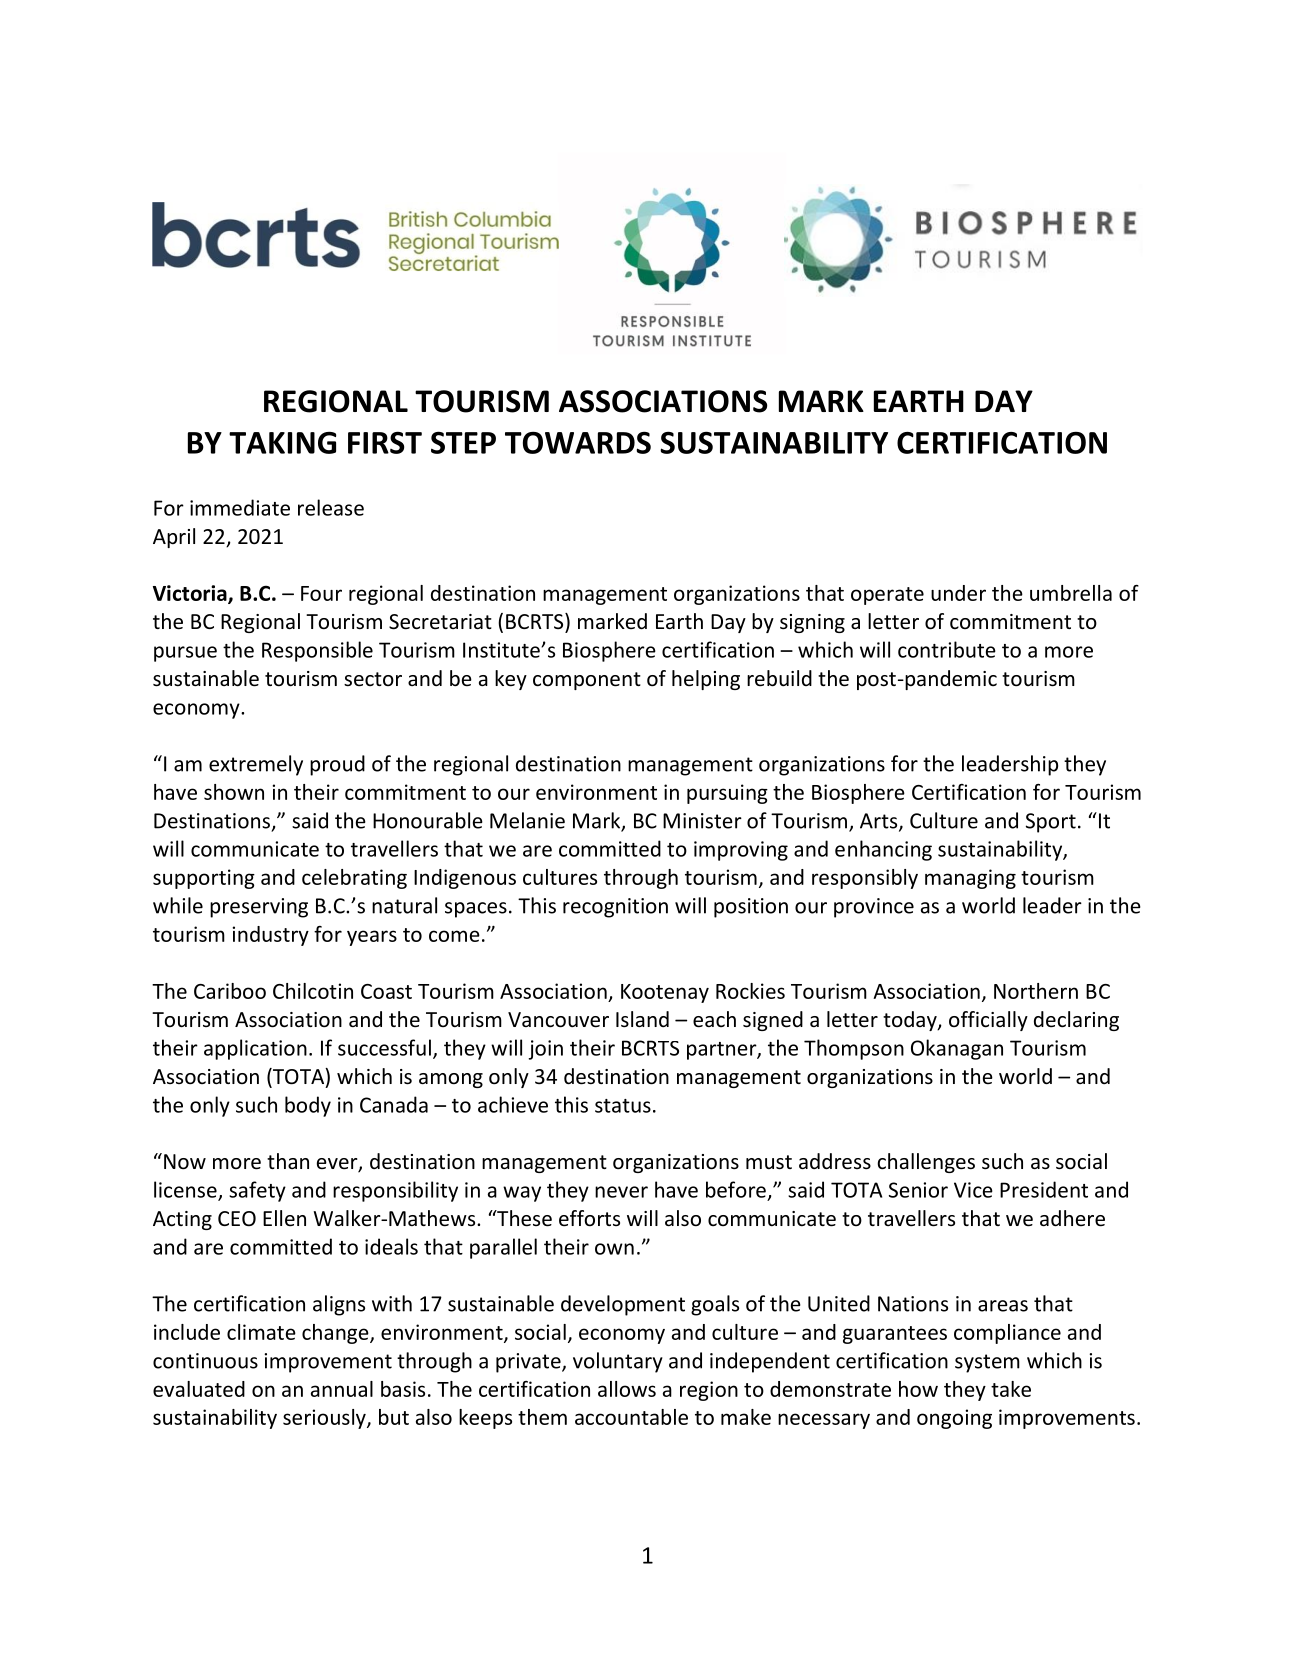 This document has height=1676, width=1295. I want to click on contribute, so click(947, 649).
